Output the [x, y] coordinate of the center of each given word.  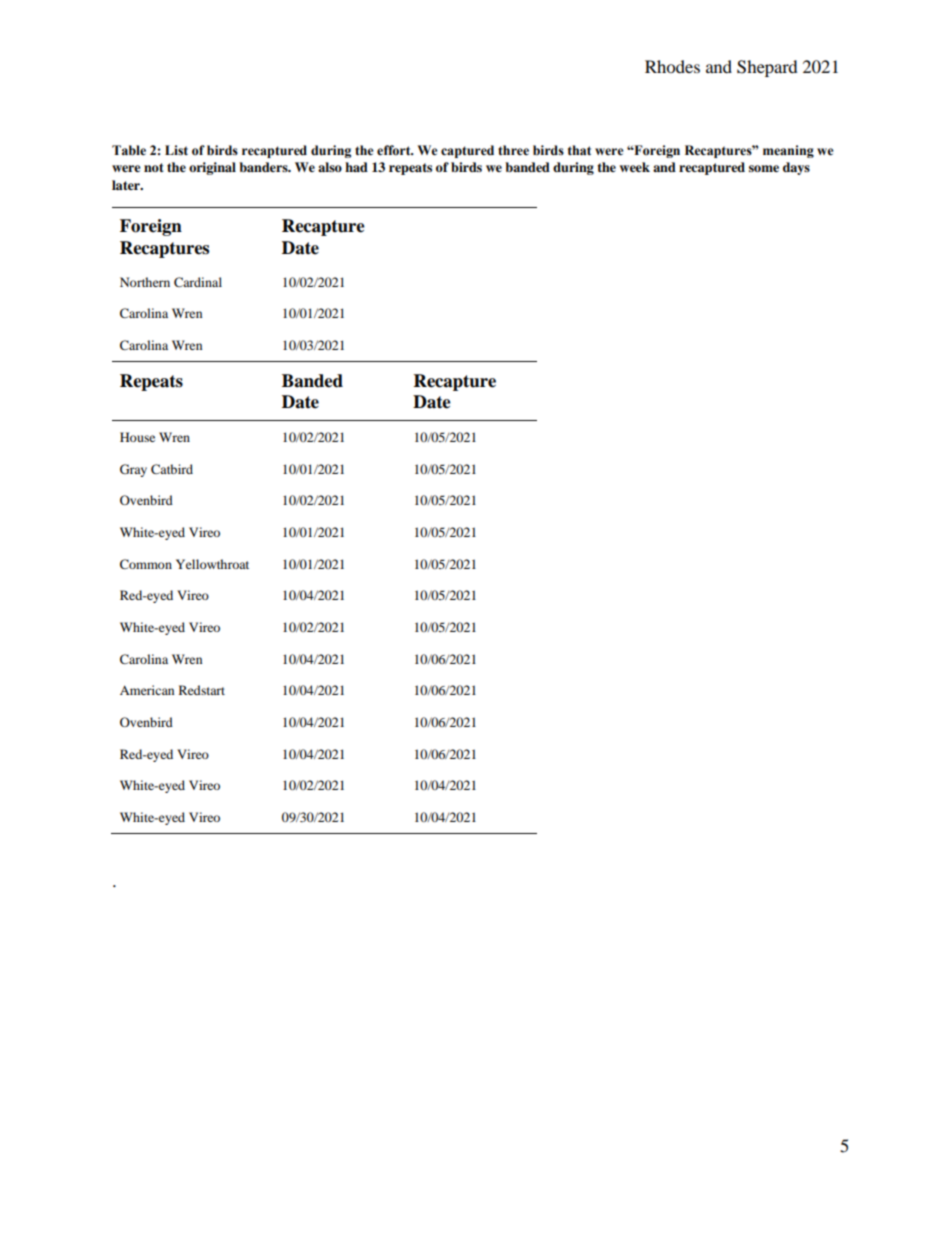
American [147, 690]
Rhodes [672, 66]
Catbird [172, 469]
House [137, 437]
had [356, 167]
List [176, 150]
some [764, 168]
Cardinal [198, 282]
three [513, 150]
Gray [133, 470]
